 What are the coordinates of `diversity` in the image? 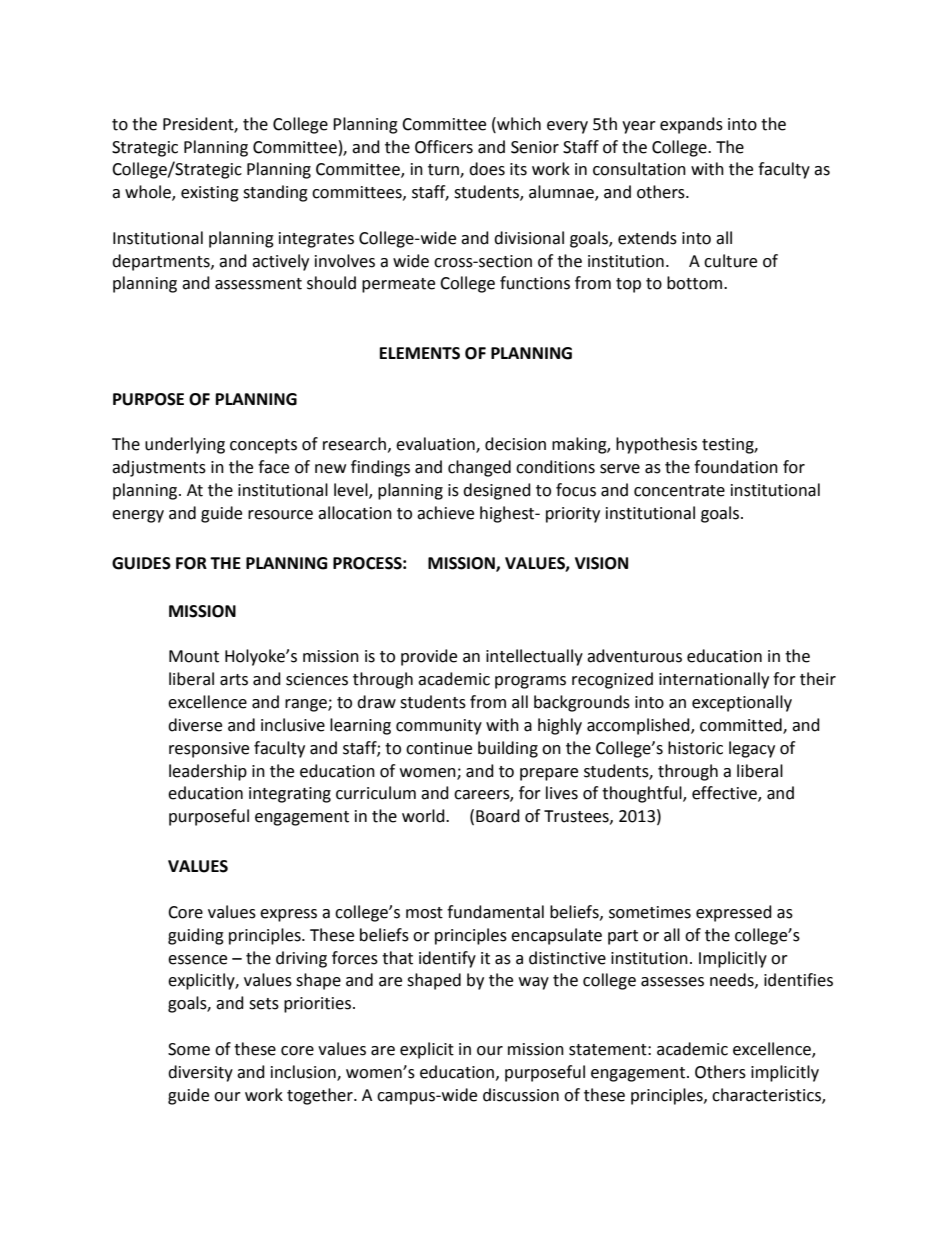 It's located at (200, 1073).
